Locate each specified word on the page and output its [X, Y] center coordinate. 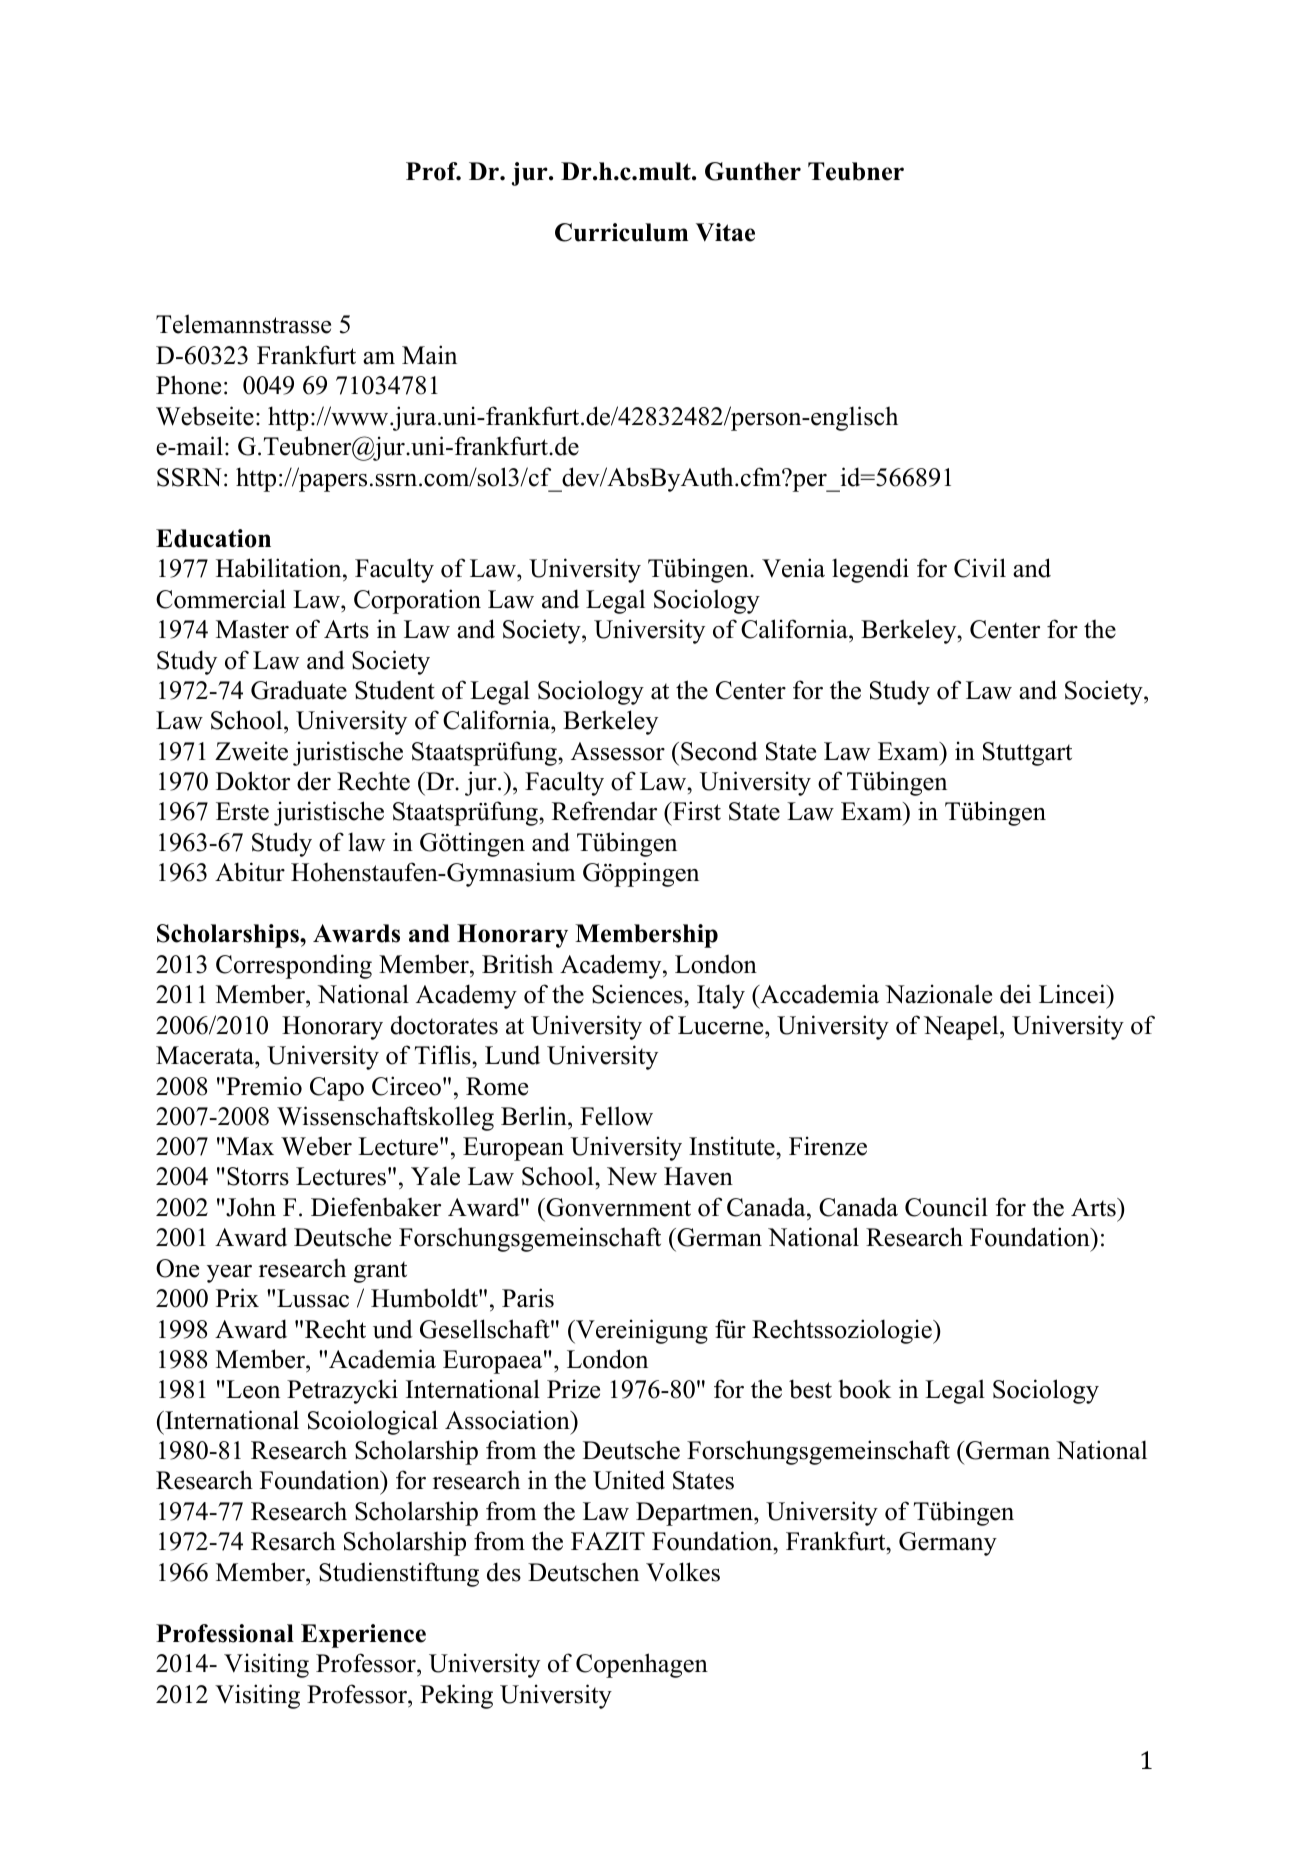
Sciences [638, 994]
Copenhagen [642, 1665]
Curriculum [621, 232]
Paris [528, 1298]
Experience [363, 1636]
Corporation [417, 601]
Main [429, 354]
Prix [237, 1297]
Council [946, 1207]
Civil [980, 568]
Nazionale [938, 994]
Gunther [753, 171]
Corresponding [294, 966]
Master [252, 629]
